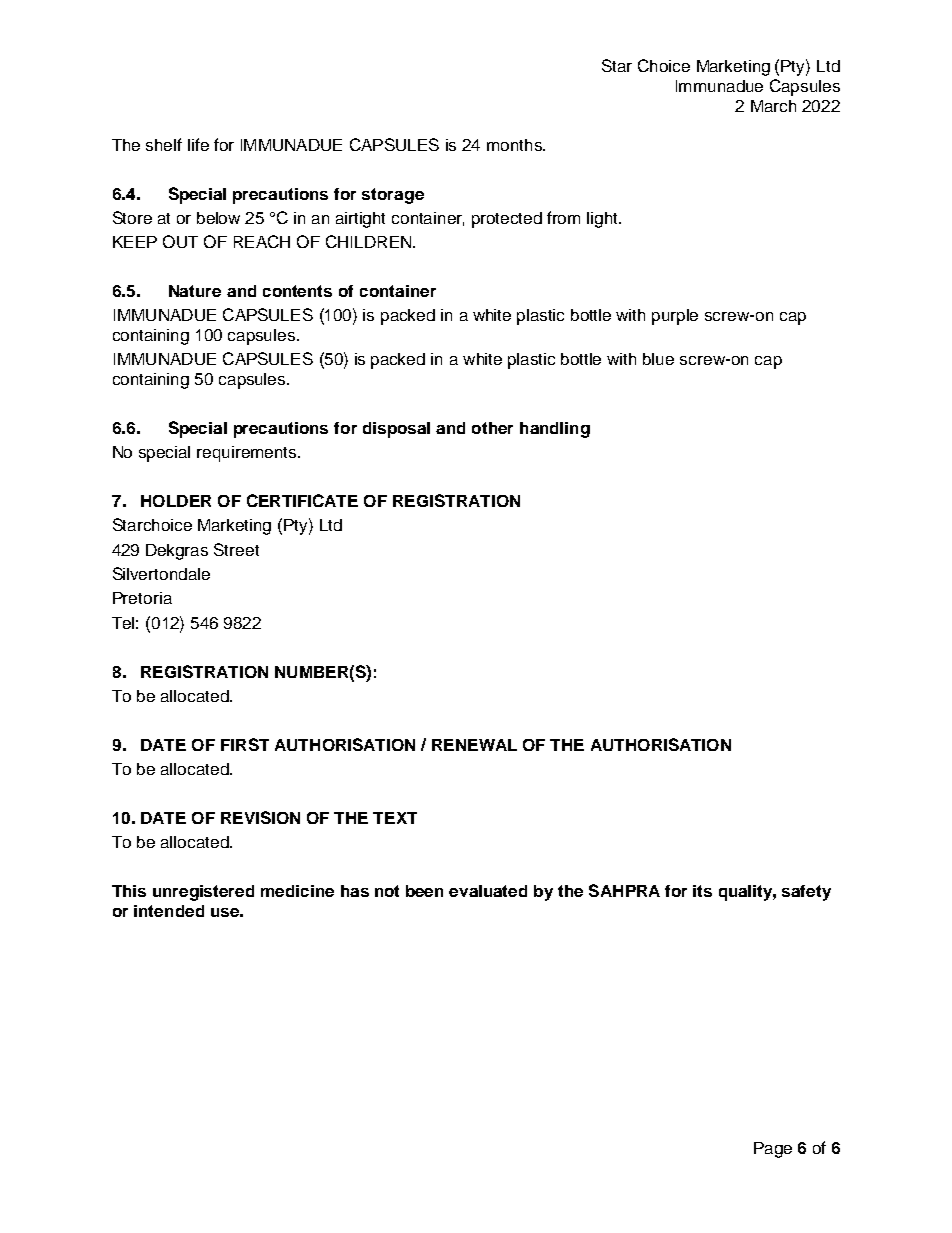  What do you see at coordinates (246, 454) in the image?
I see `requirements` at bounding box center [246, 454].
